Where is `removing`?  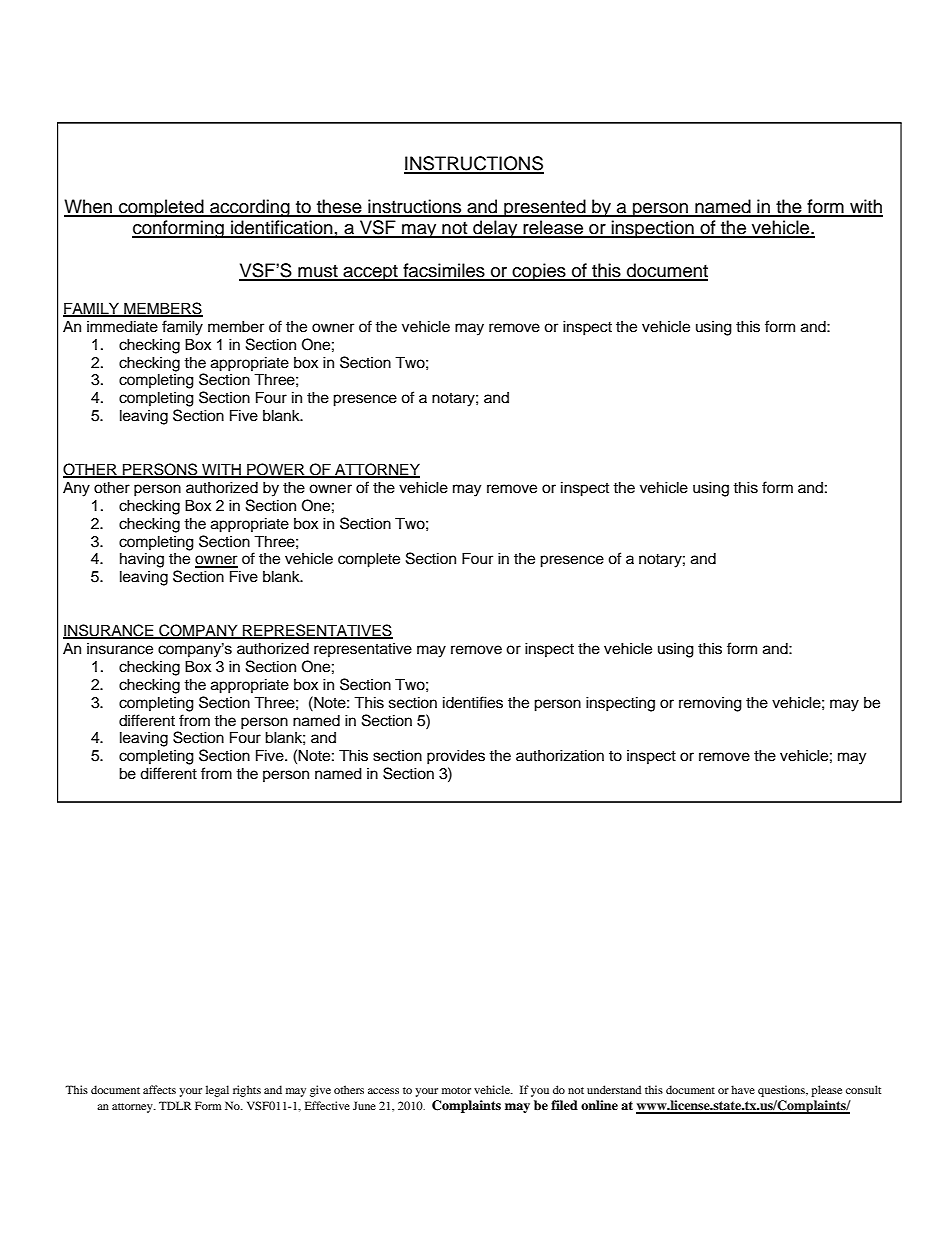 removing is located at coordinates (710, 704).
